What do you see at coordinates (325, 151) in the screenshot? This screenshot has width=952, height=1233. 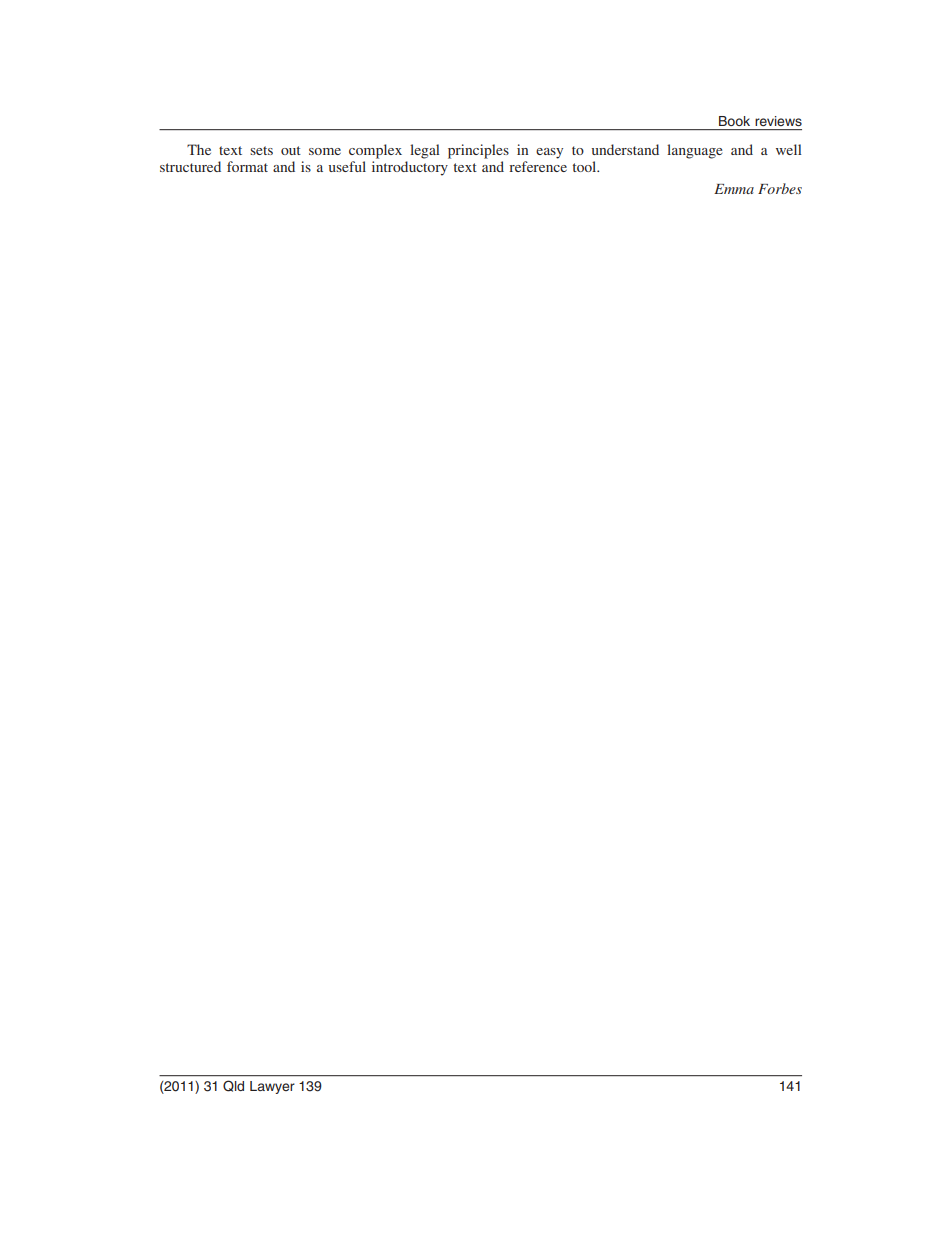 I see `some` at bounding box center [325, 151].
